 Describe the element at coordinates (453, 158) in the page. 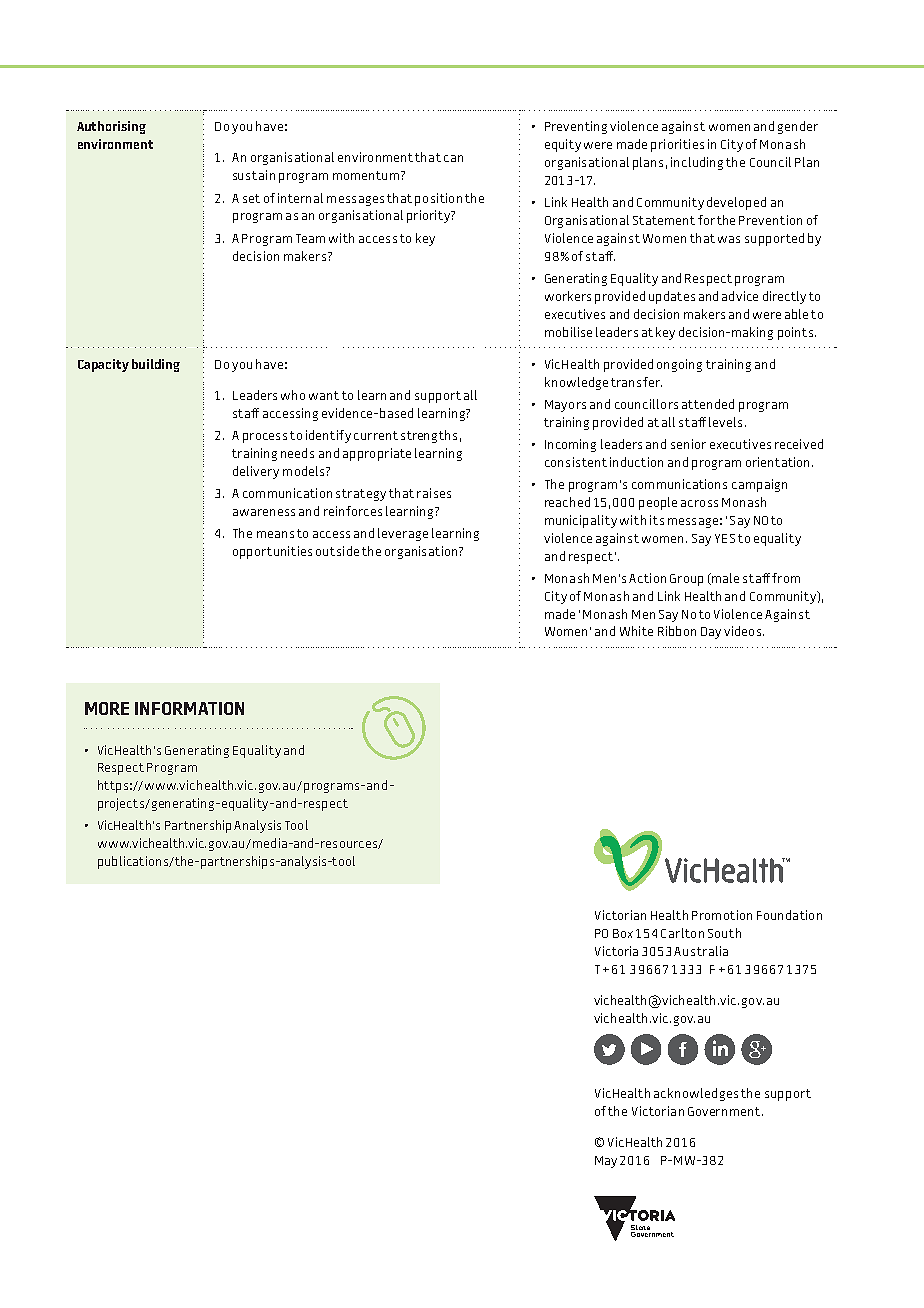

I see `can` at that location.
